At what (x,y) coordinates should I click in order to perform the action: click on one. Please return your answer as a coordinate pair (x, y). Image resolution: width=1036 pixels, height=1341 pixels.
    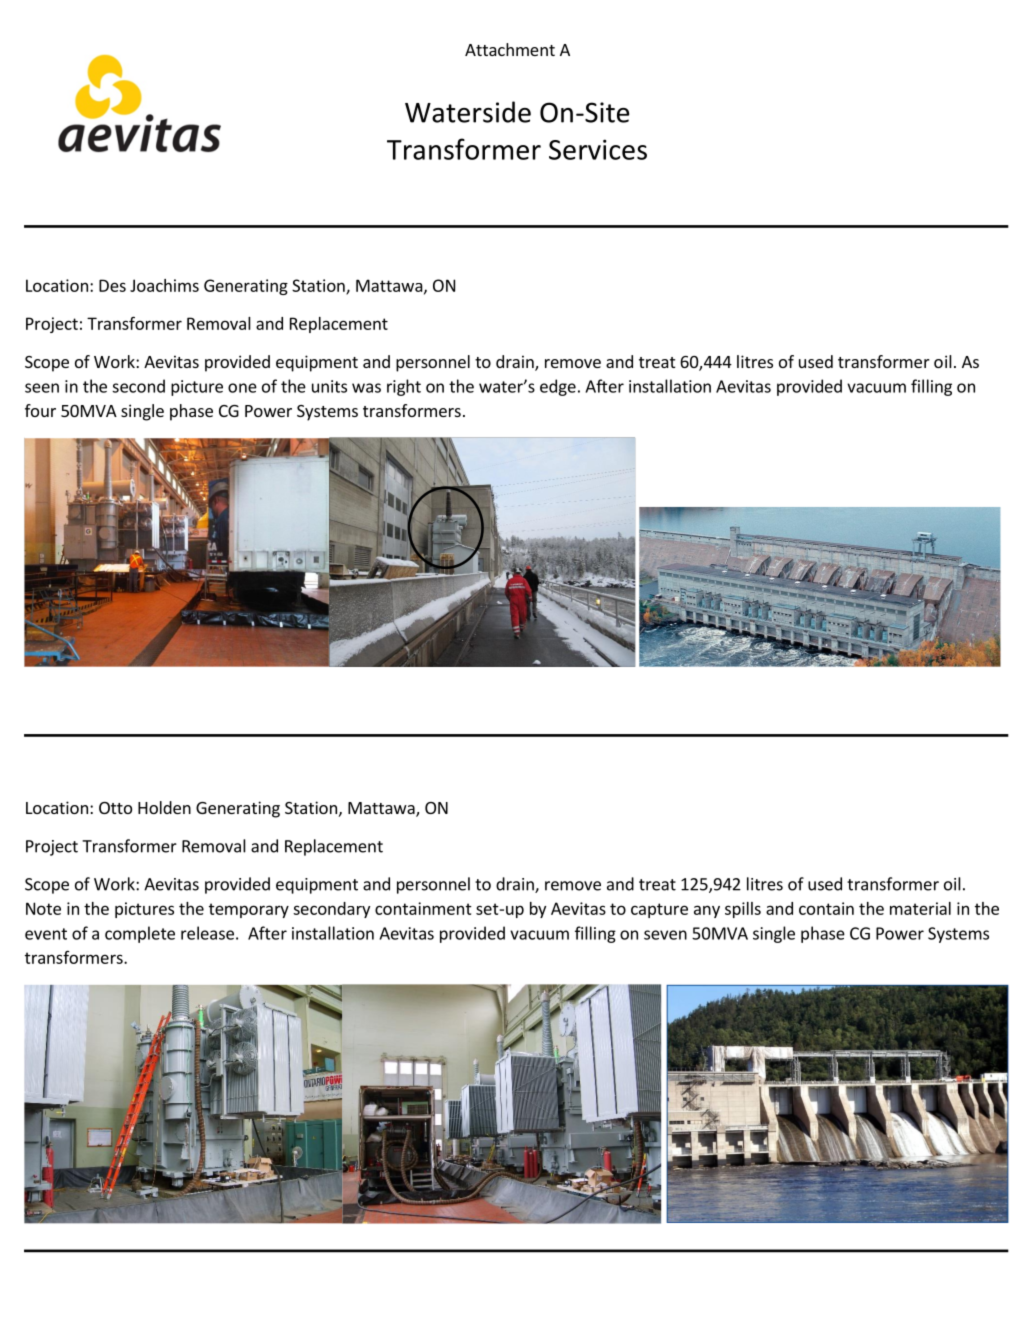
    Looking at the image, I should click on (242, 388).
